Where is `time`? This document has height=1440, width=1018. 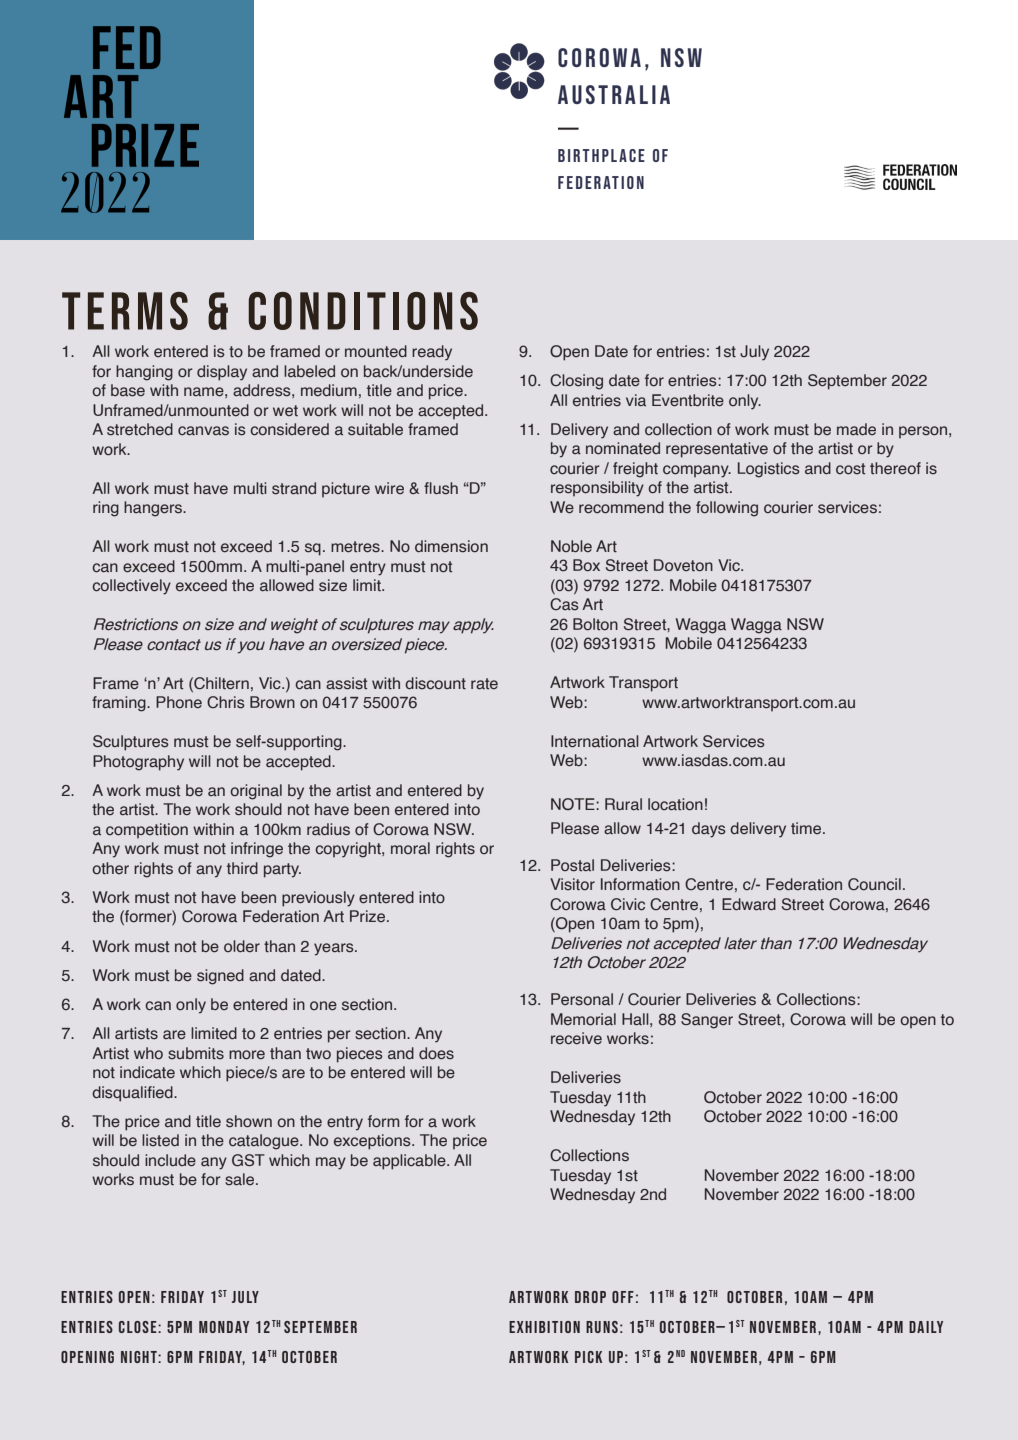
time is located at coordinates (807, 828).
